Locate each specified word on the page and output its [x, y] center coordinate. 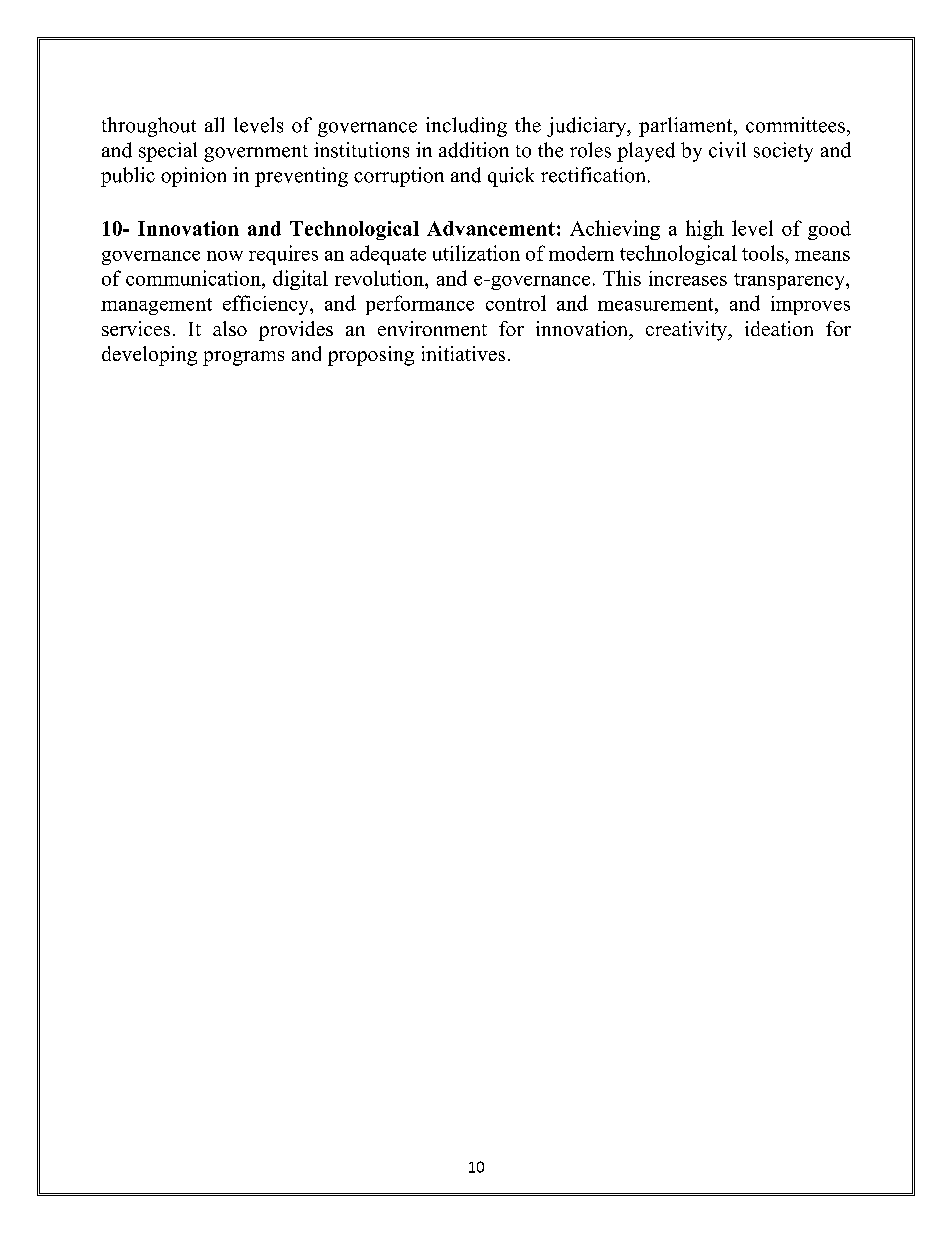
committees [795, 125]
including [466, 127]
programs [243, 358]
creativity [688, 331]
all [214, 124]
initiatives [463, 353]
